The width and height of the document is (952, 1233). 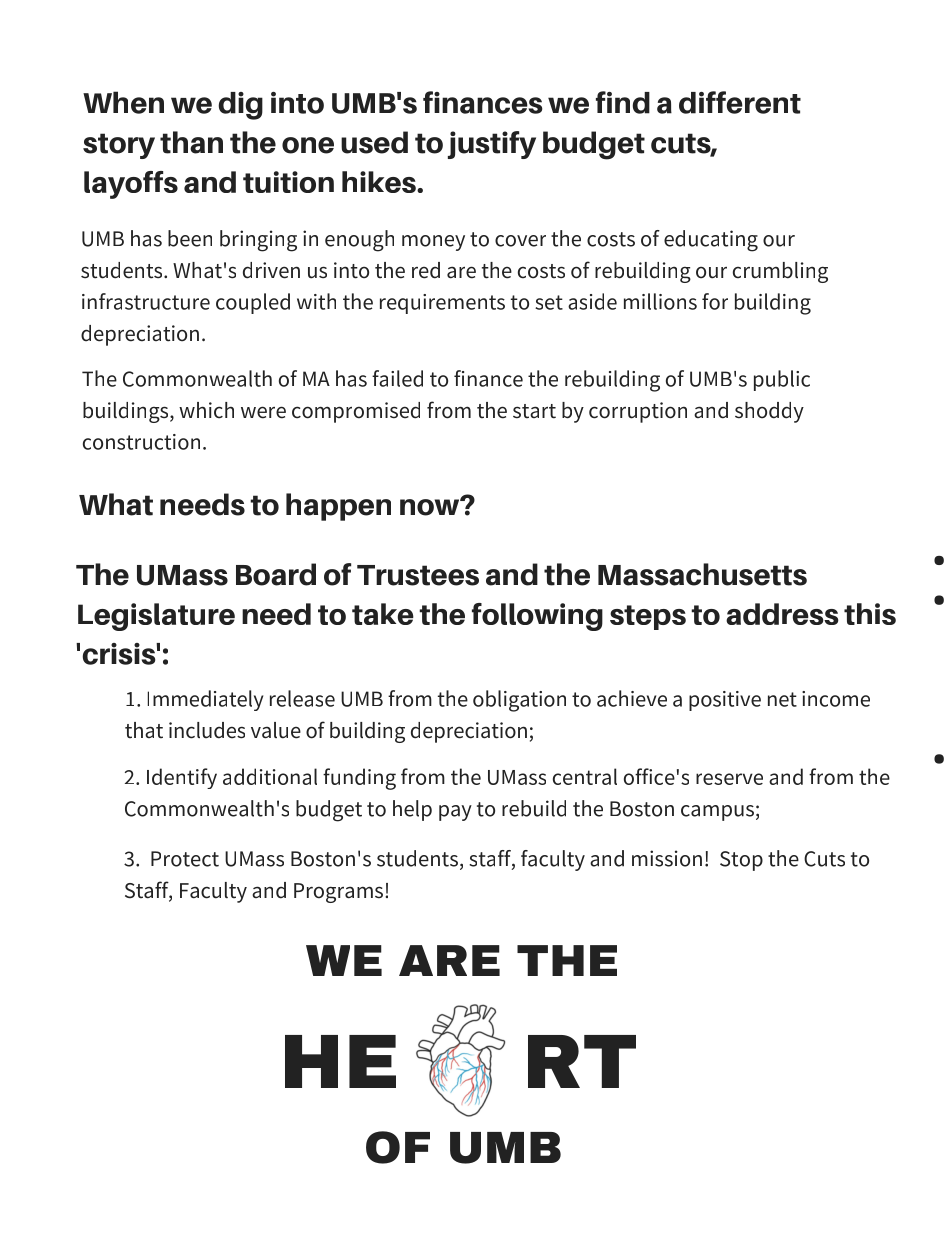 I want to click on for, so click(x=715, y=301).
